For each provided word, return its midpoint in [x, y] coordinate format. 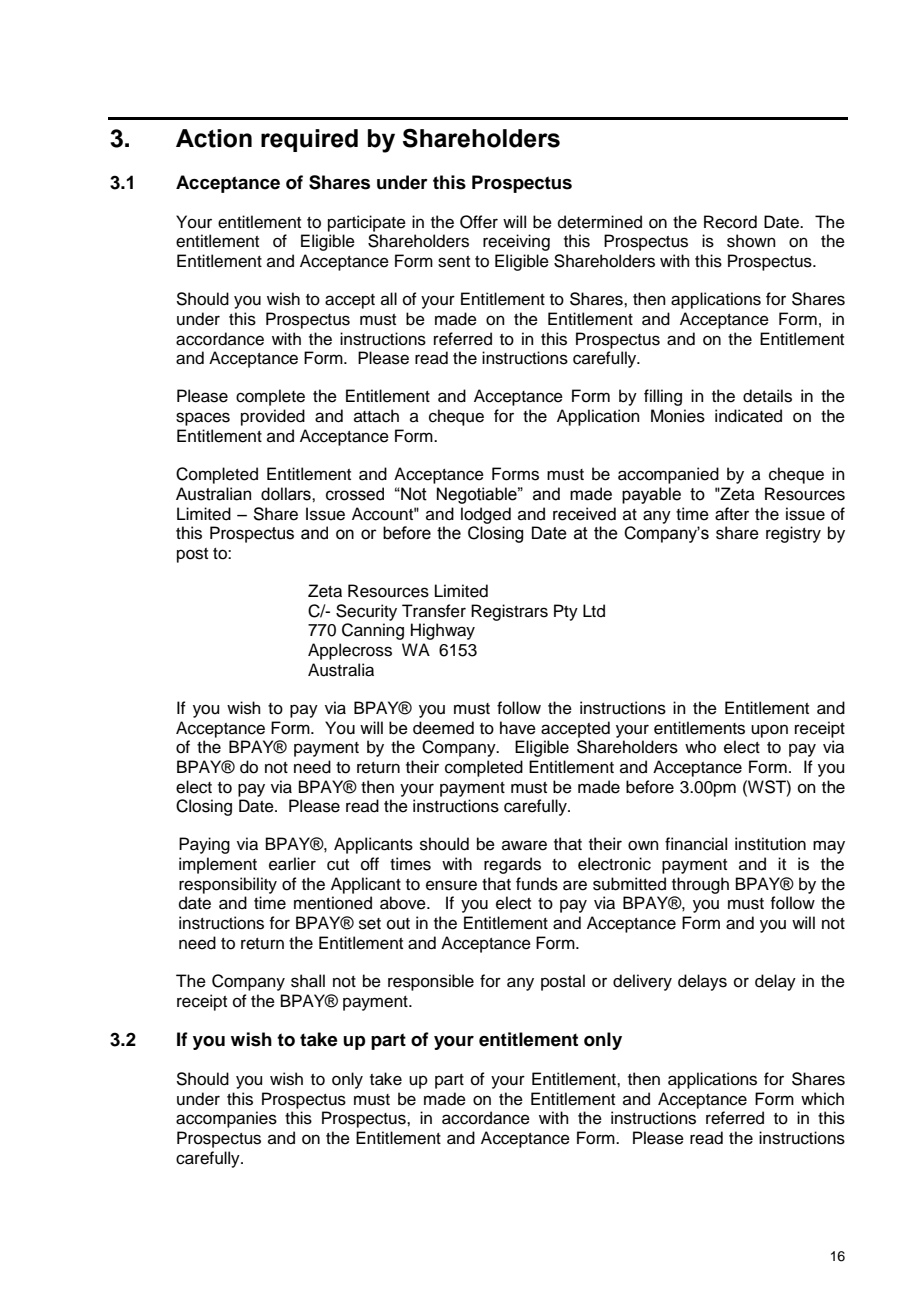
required [309, 140]
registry [793, 534]
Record [730, 222]
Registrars [509, 612]
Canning [373, 631]
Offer [479, 222]
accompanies [226, 1119]
